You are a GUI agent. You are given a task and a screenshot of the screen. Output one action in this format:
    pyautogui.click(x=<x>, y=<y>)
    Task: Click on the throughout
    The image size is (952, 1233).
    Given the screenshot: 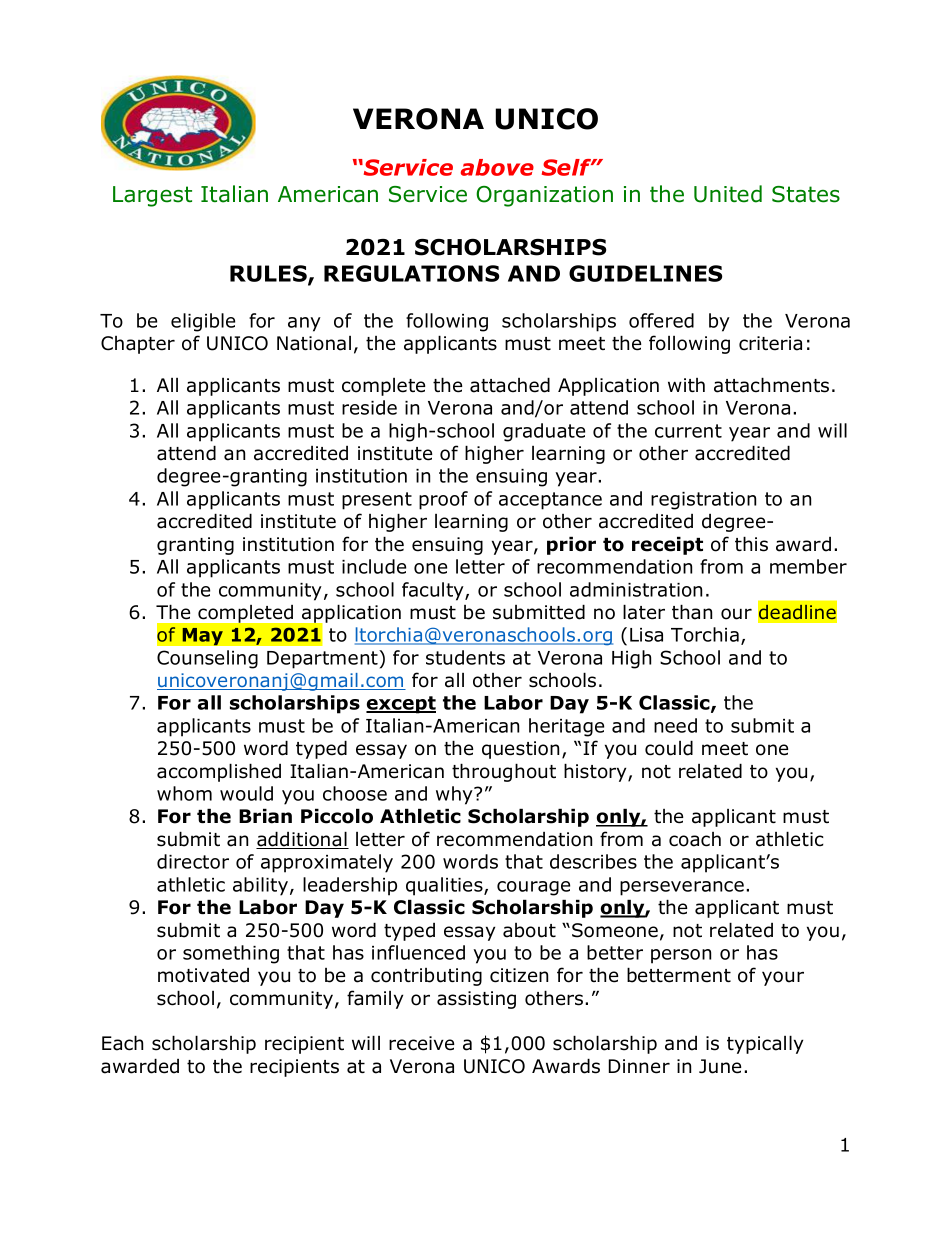 What is the action you would take?
    pyautogui.click(x=504, y=772)
